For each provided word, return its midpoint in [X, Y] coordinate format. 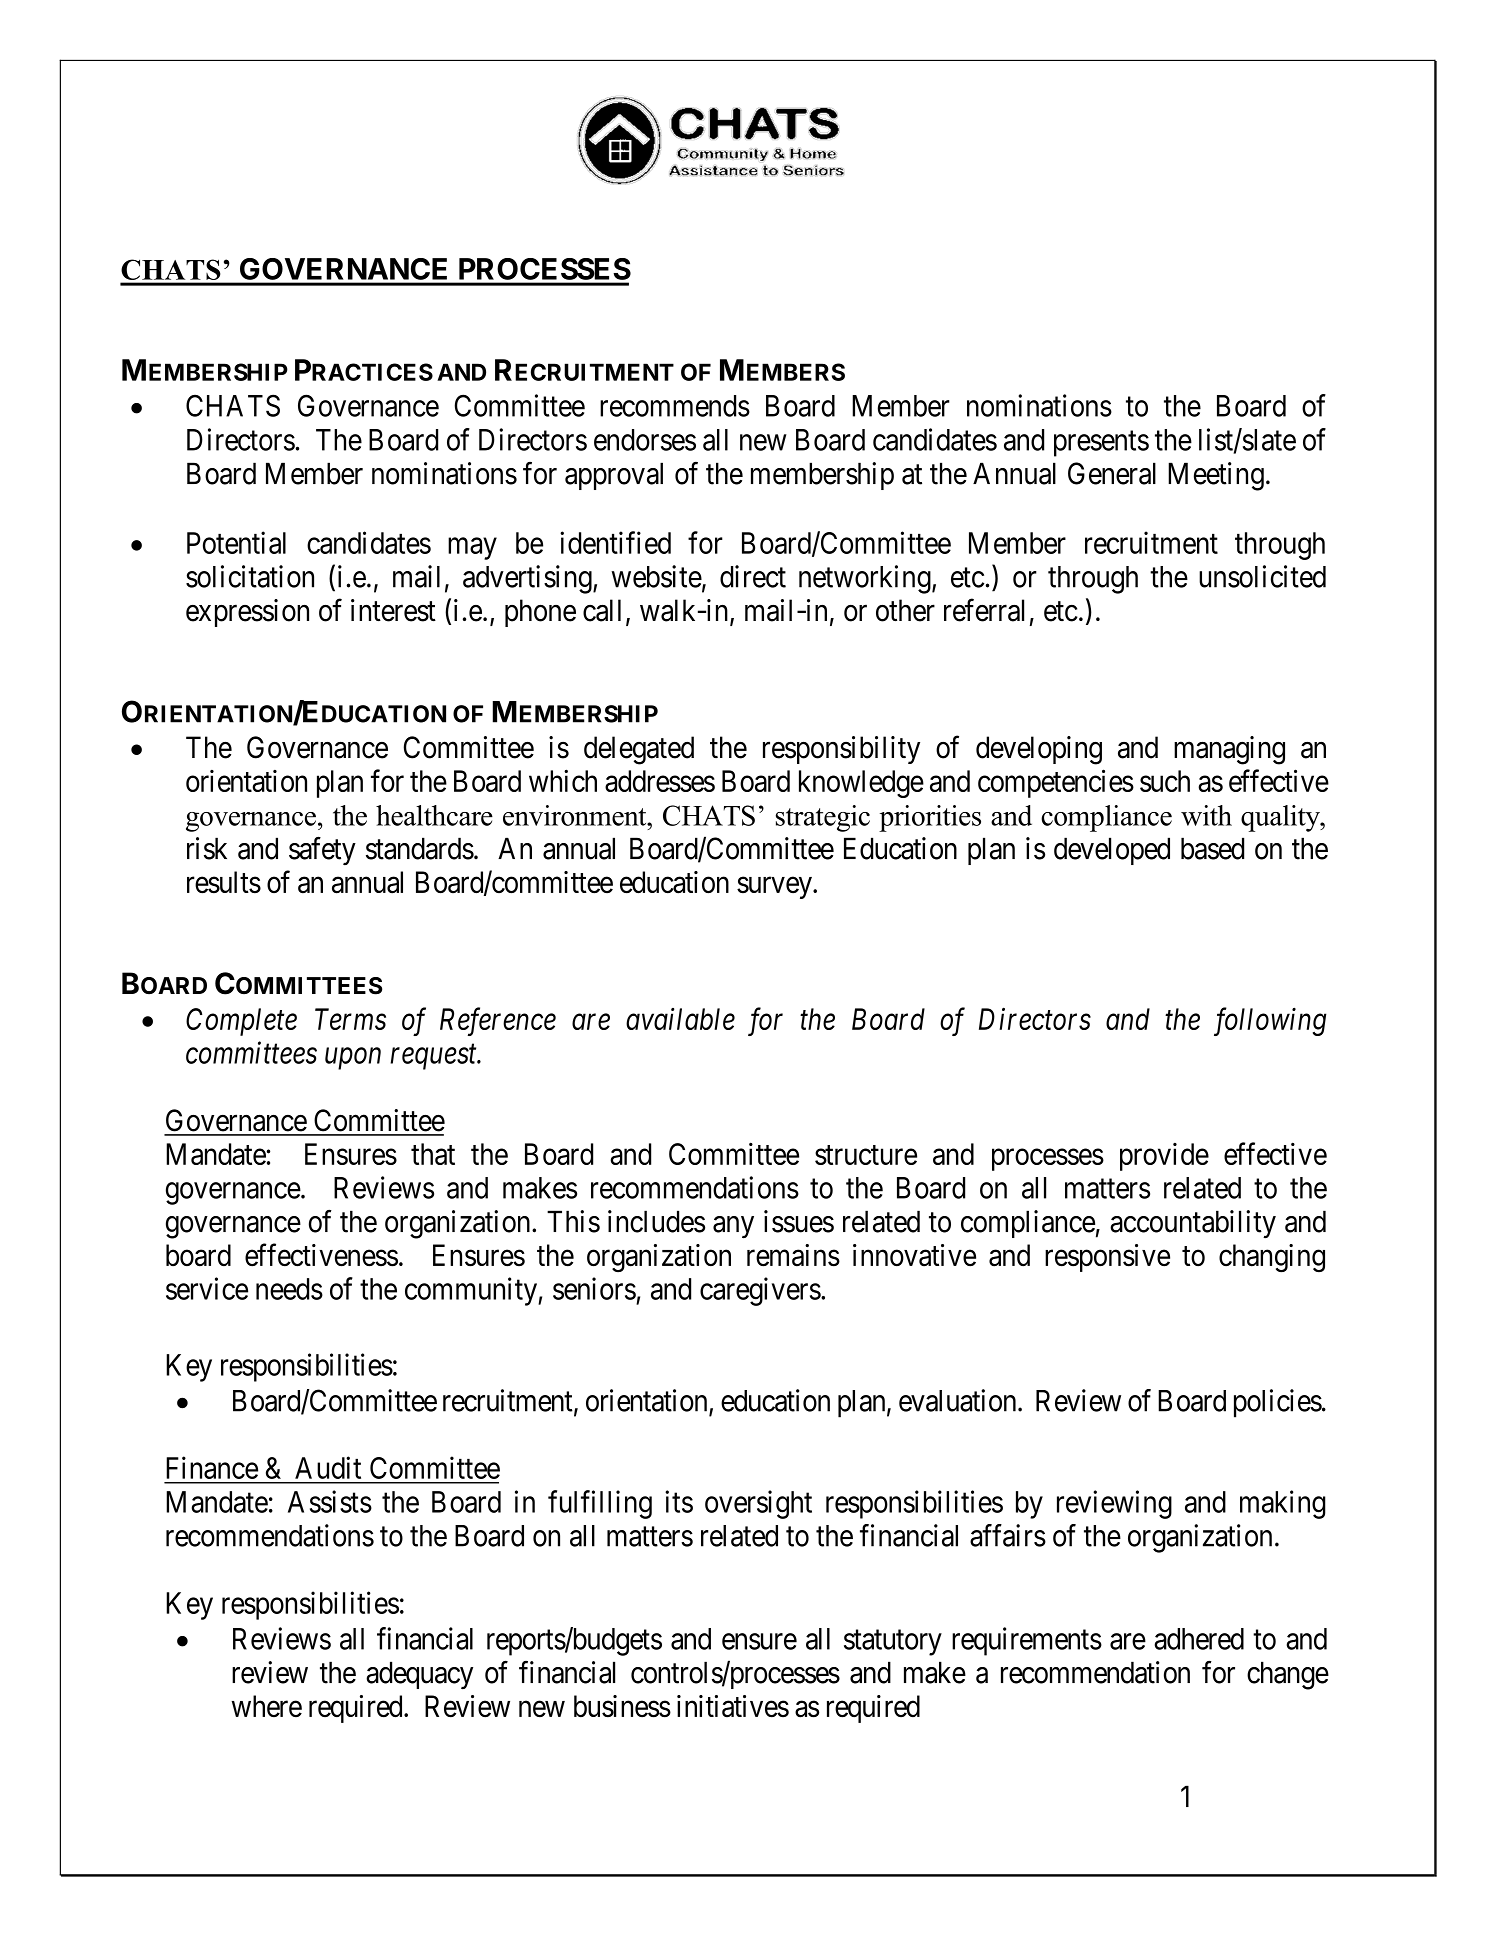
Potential [236, 542]
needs [289, 1289]
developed [1112, 851]
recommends [675, 406]
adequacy [419, 1675]
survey [775, 888]
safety [322, 851]
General [1112, 473]
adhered [1199, 1639]
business [622, 1706]
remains [793, 1255]
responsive [1107, 1258]
